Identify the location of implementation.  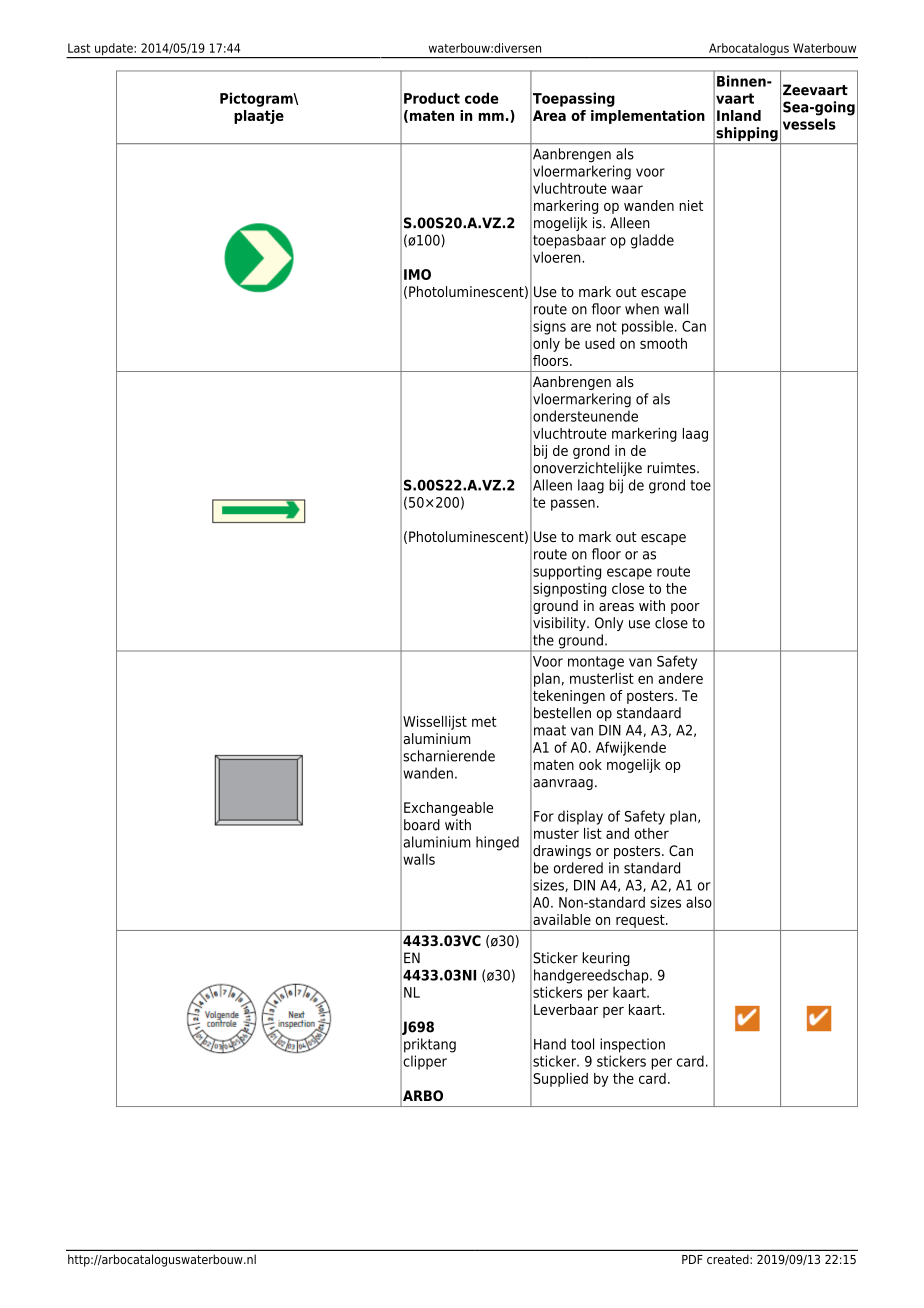
(648, 117).
